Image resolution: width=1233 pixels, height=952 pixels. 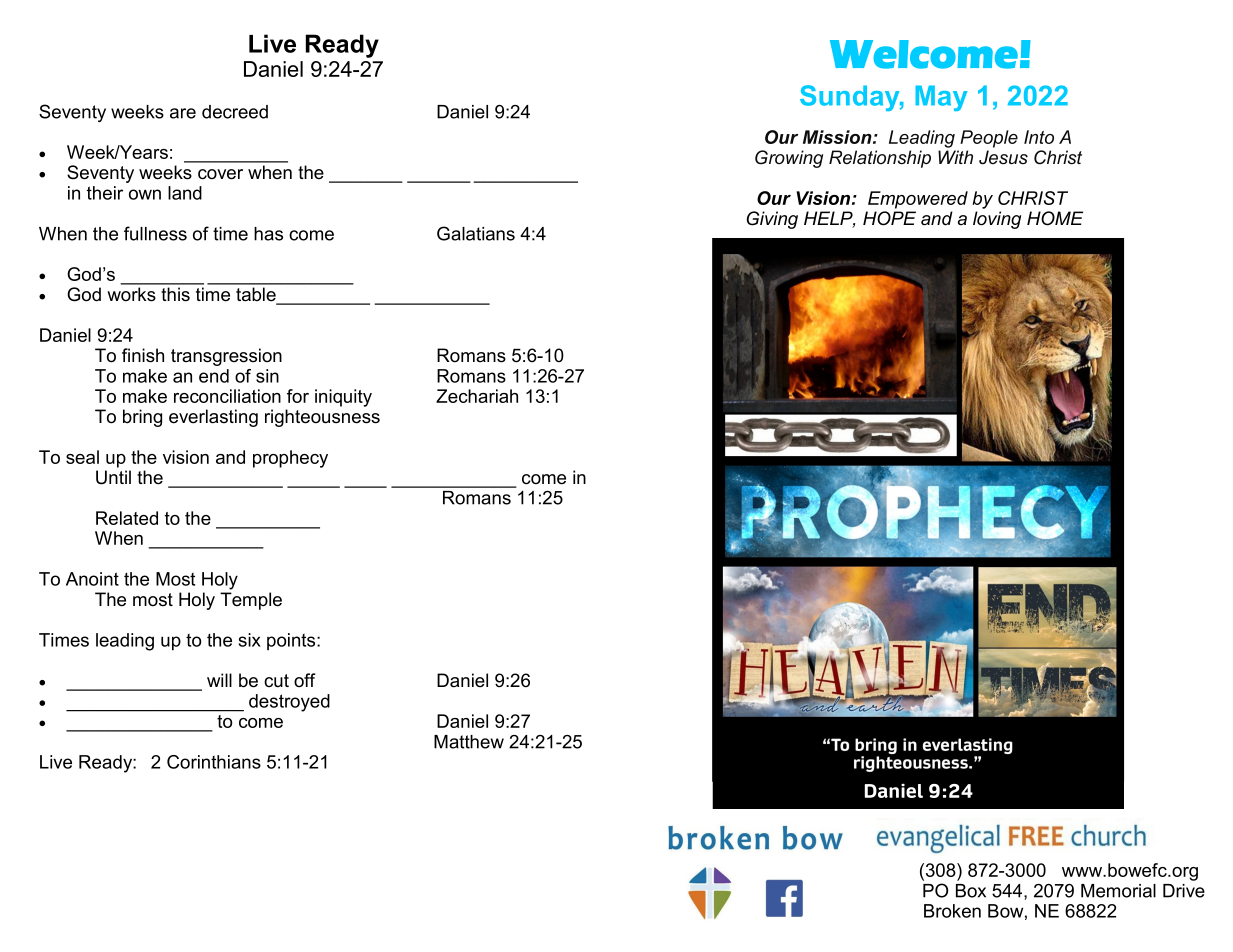 What do you see at coordinates (343, 398) in the screenshot?
I see `iniquity` at bounding box center [343, 398].
